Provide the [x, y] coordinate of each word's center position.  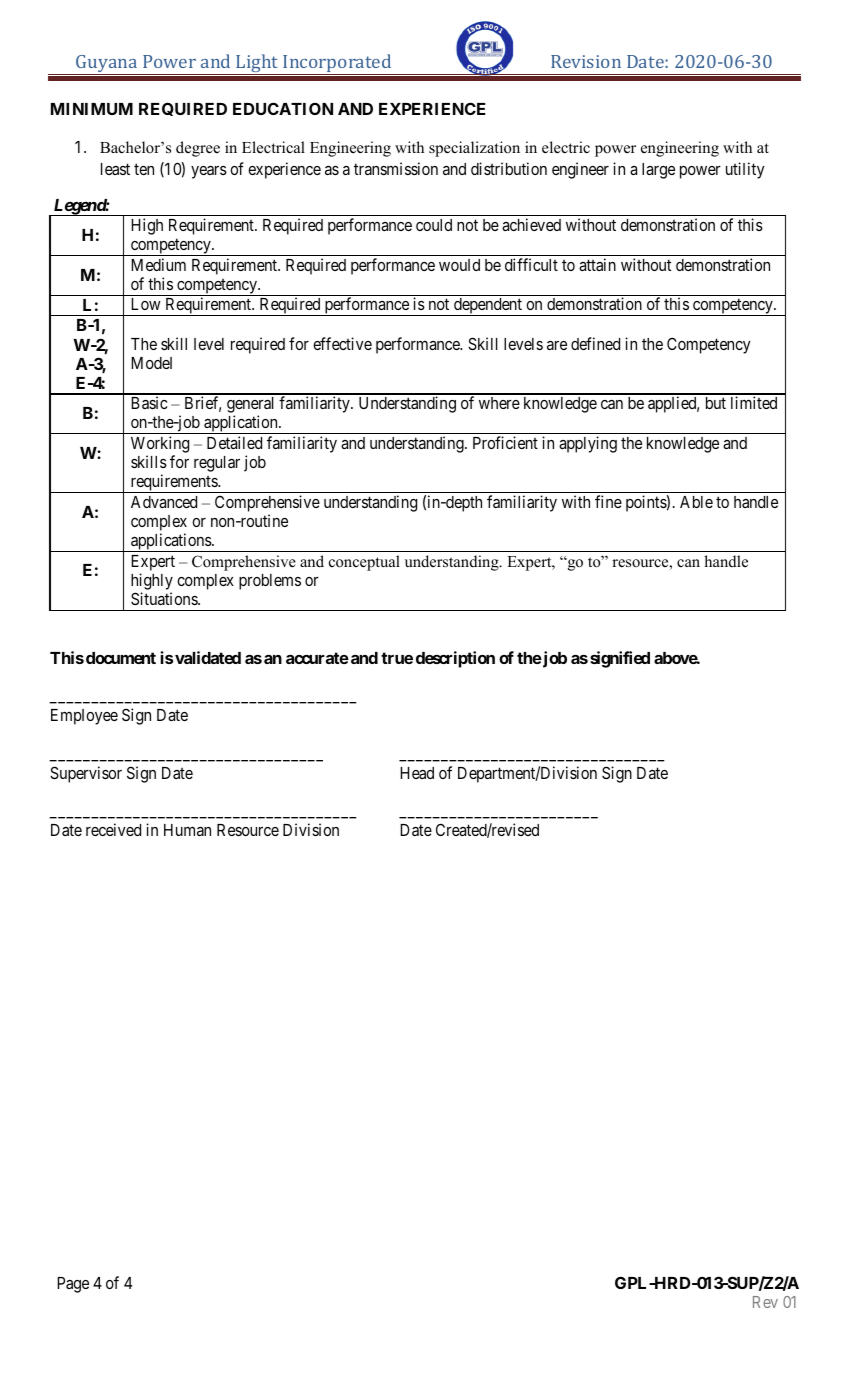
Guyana [107, 65]
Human [187, 830]
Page [73, 1285]
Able [696, 502]
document [121, 658]
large [658, 171]
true [397, 658]
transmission [396, 168]
